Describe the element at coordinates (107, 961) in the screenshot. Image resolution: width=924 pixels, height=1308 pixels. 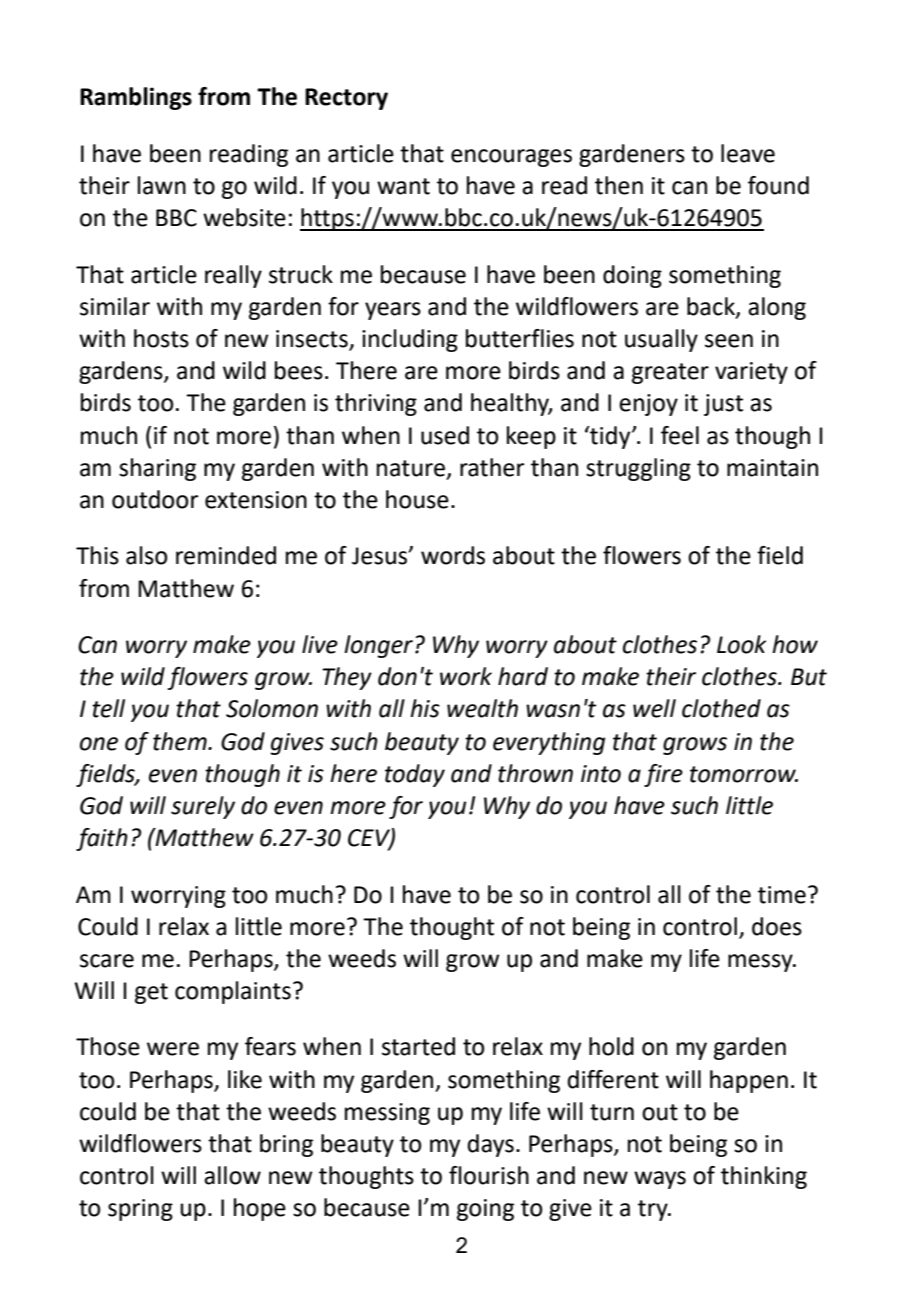
I see `scare` at that location.
